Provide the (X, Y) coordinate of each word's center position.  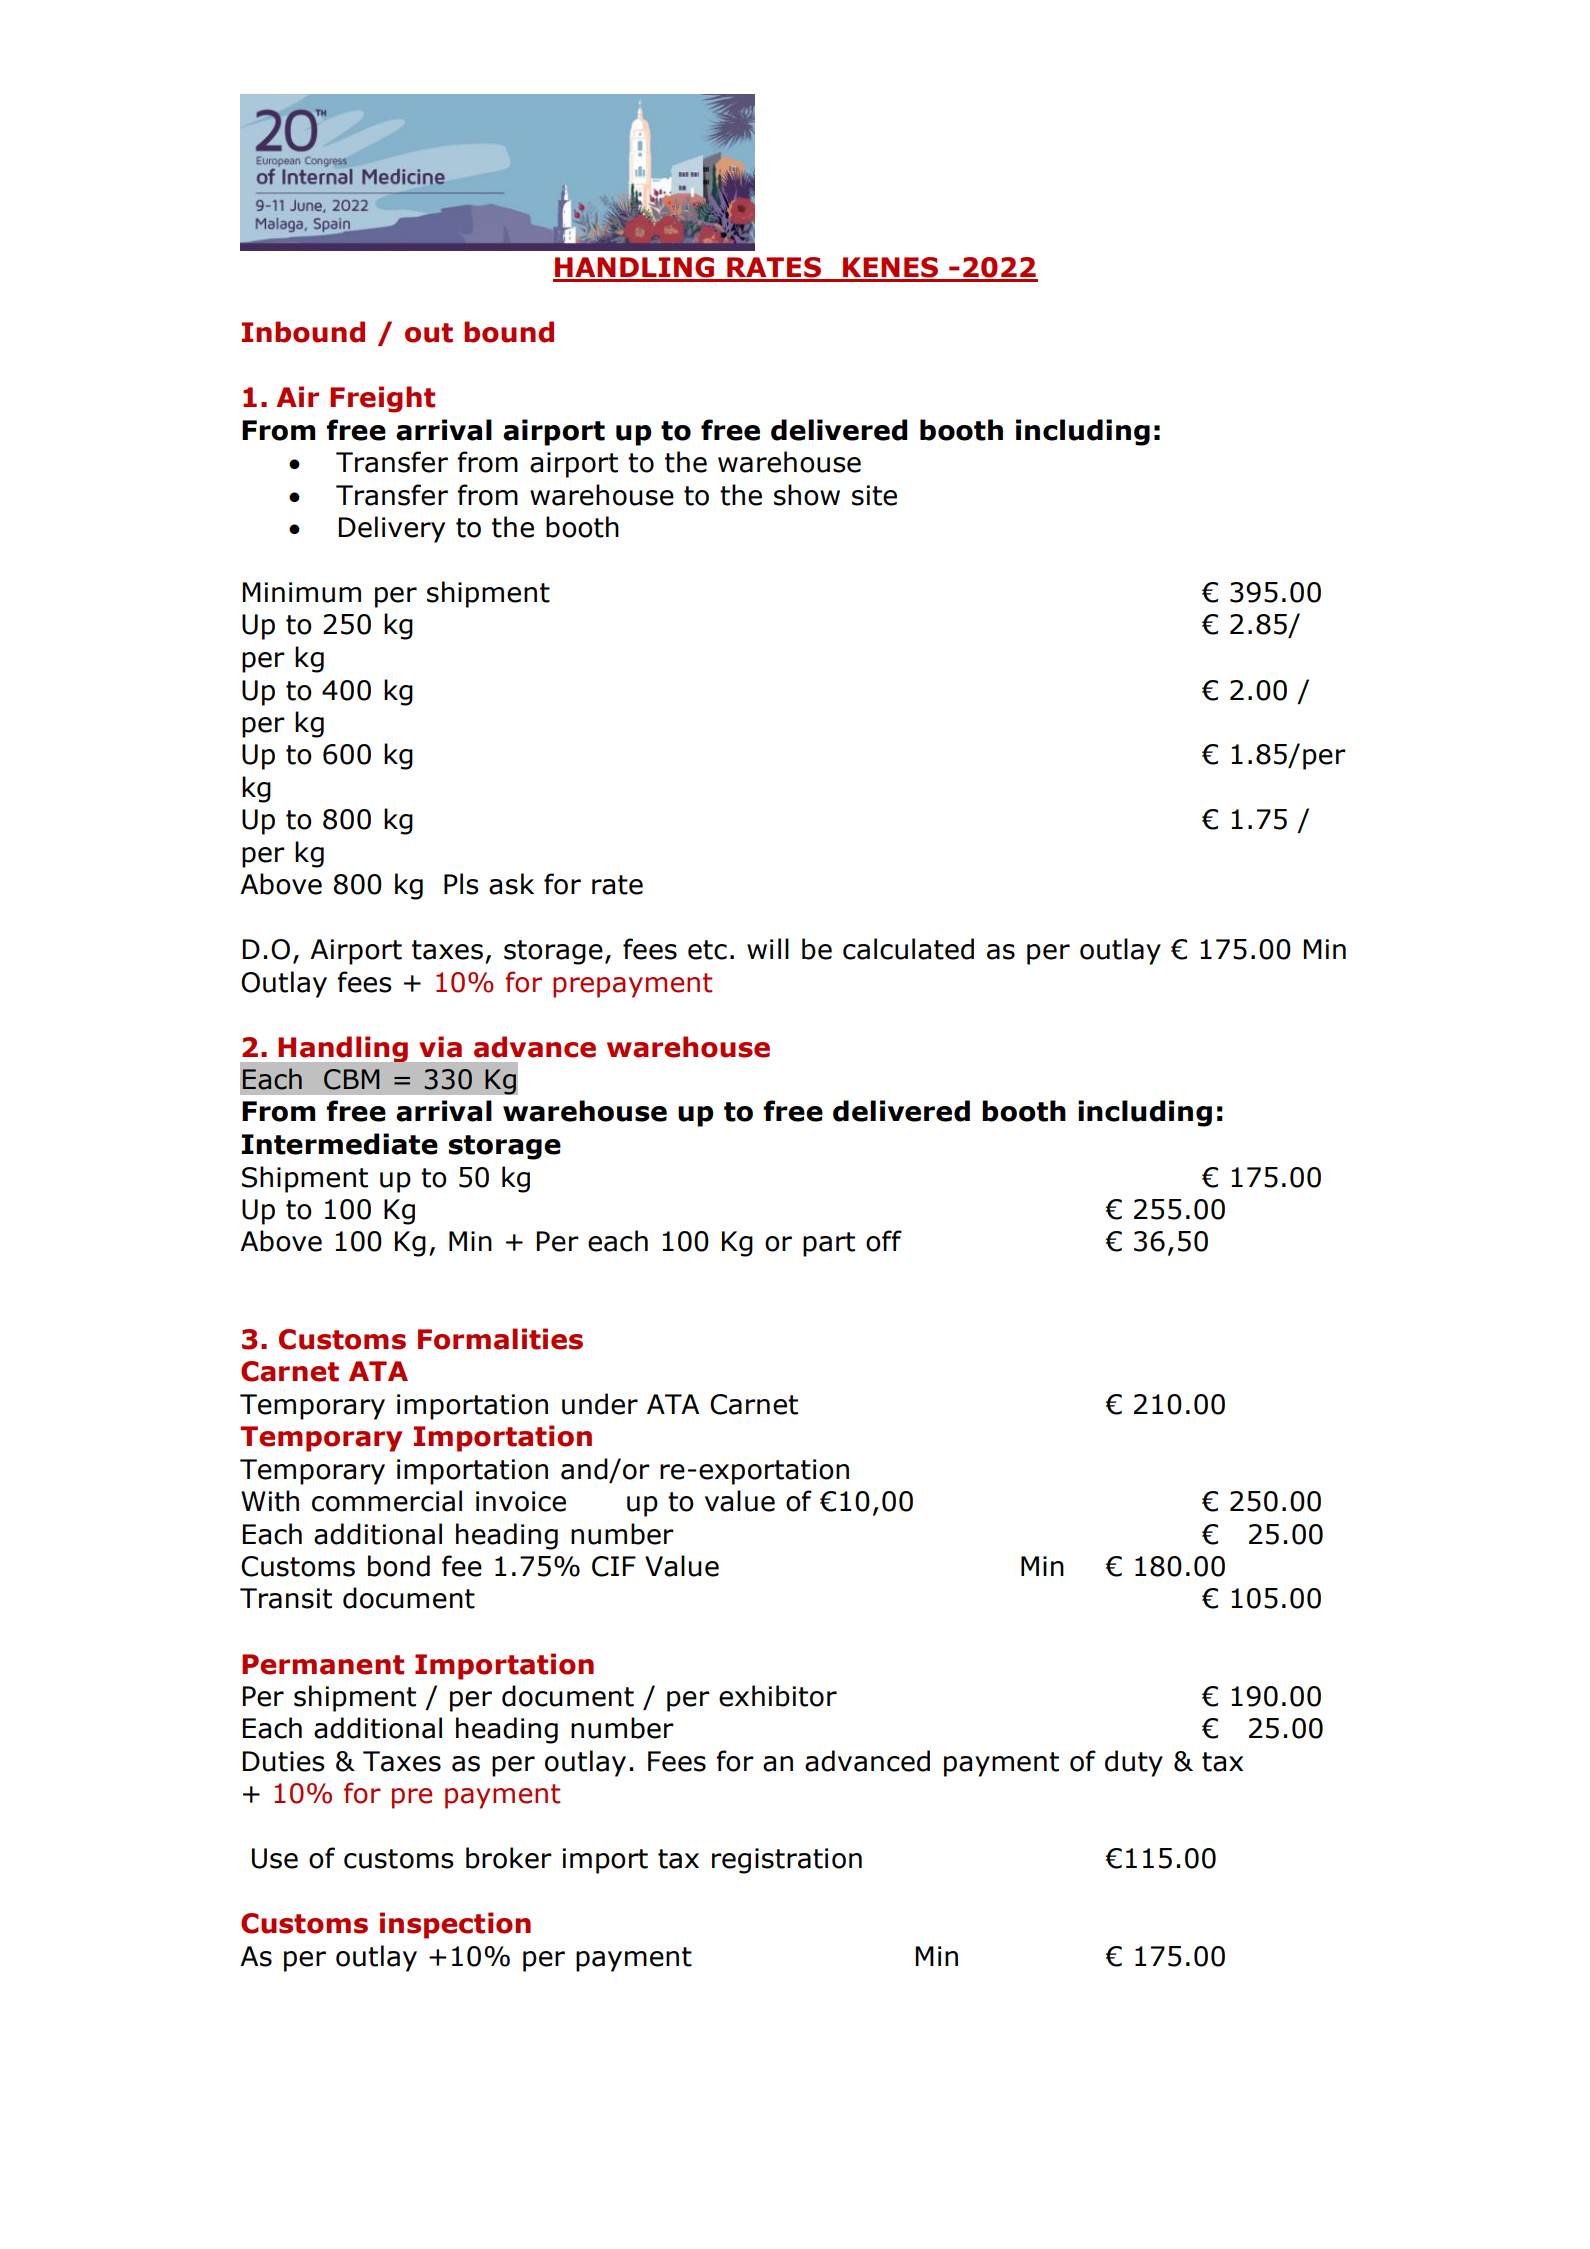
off (884, 1241)
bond (399, 1566)
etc (707, 950)
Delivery (392, 529)
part (829, 1244)
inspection (455, 1925)
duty (1134, 1763)
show (807, 495)
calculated (908, 949)
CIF (614, 1566)
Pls (461, 884)
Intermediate (340, 1144)
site (874, 495)
